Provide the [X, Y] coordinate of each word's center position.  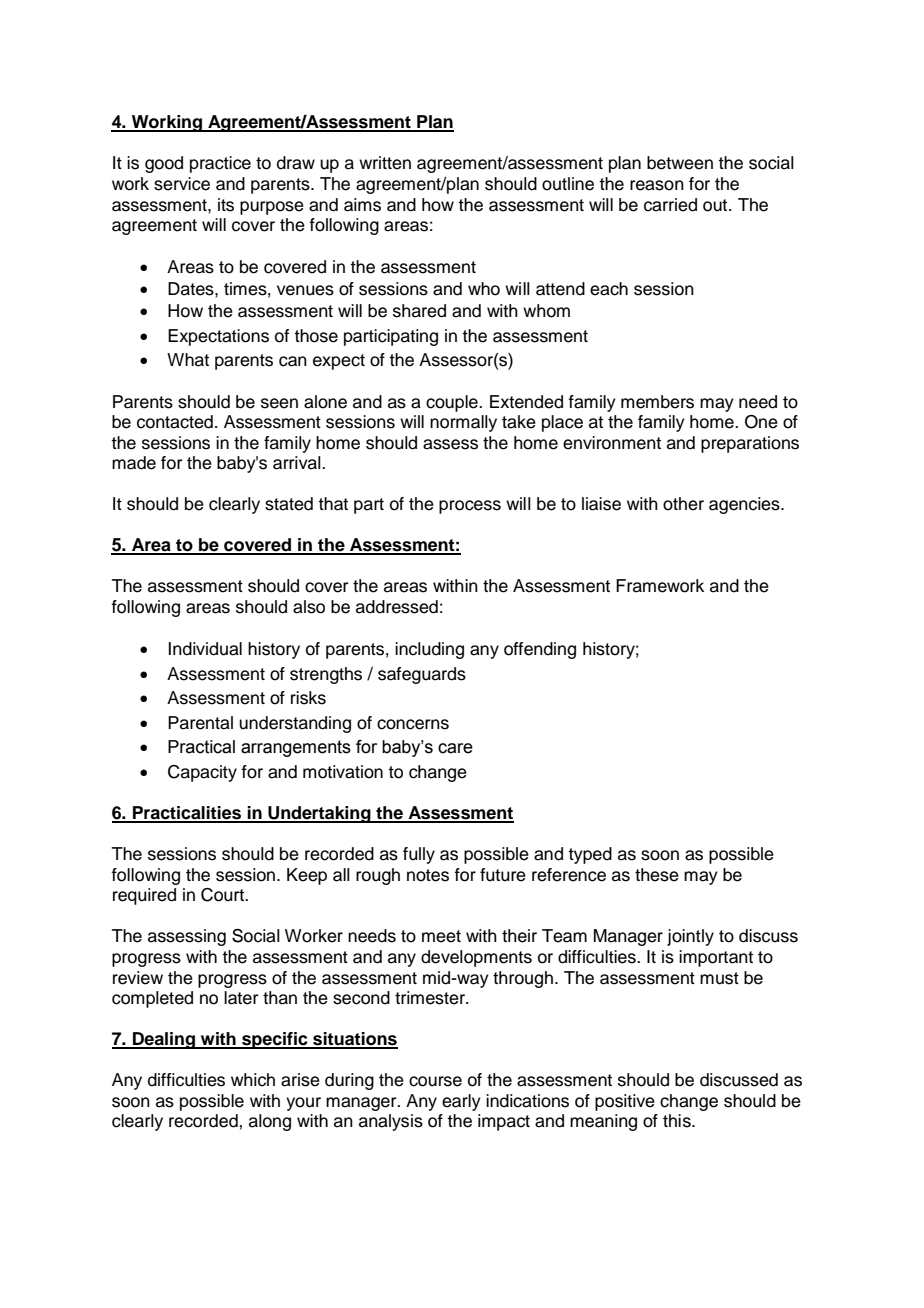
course [435, 1081]
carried [670, 205]
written [385, 163]
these [657, 875]
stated [289, 504]
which [253, 1080]
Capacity [202, 773]
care [455, 748]
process [470, 507]
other [683, 504]
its [226, 205]
